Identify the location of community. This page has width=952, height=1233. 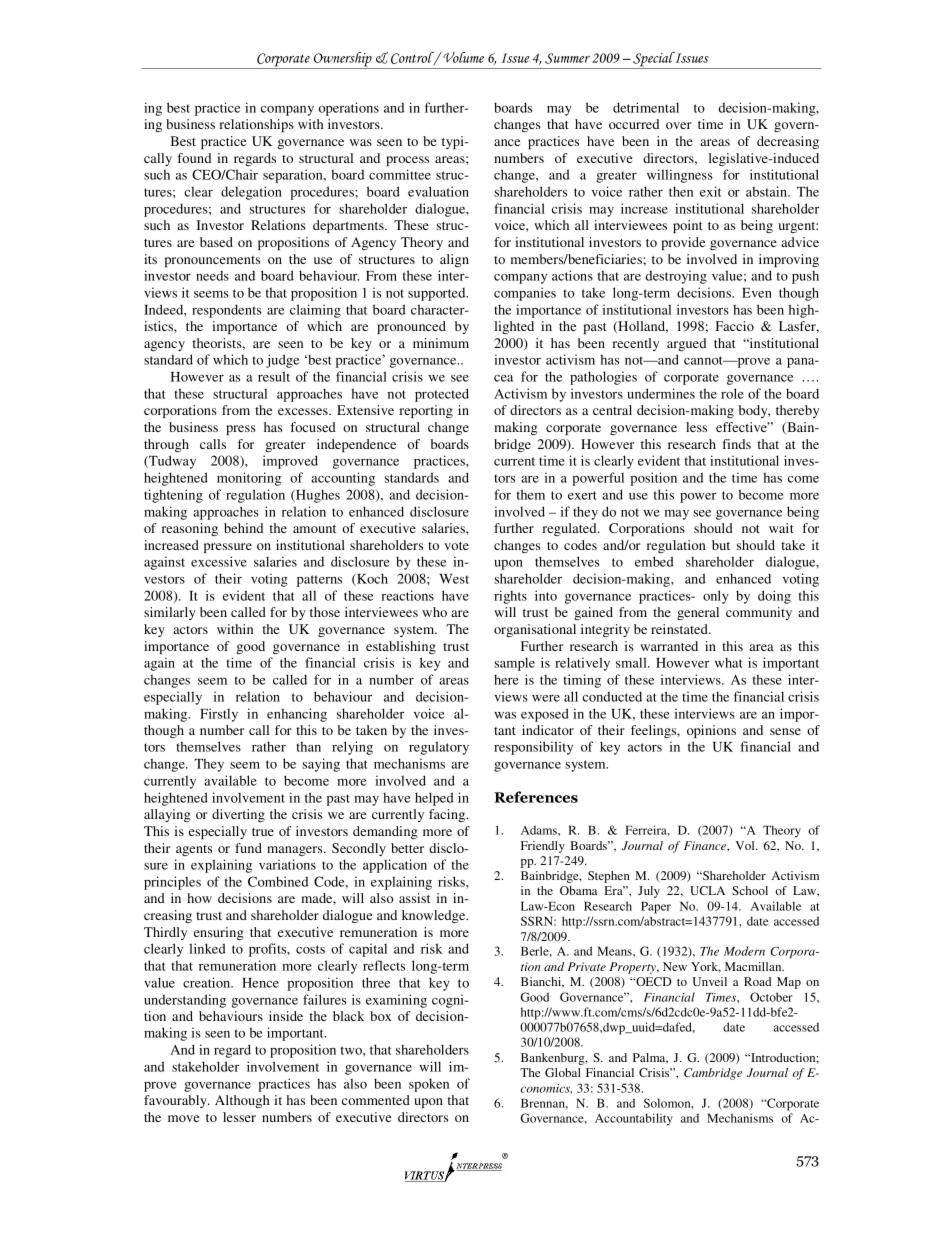
(759, 613).
